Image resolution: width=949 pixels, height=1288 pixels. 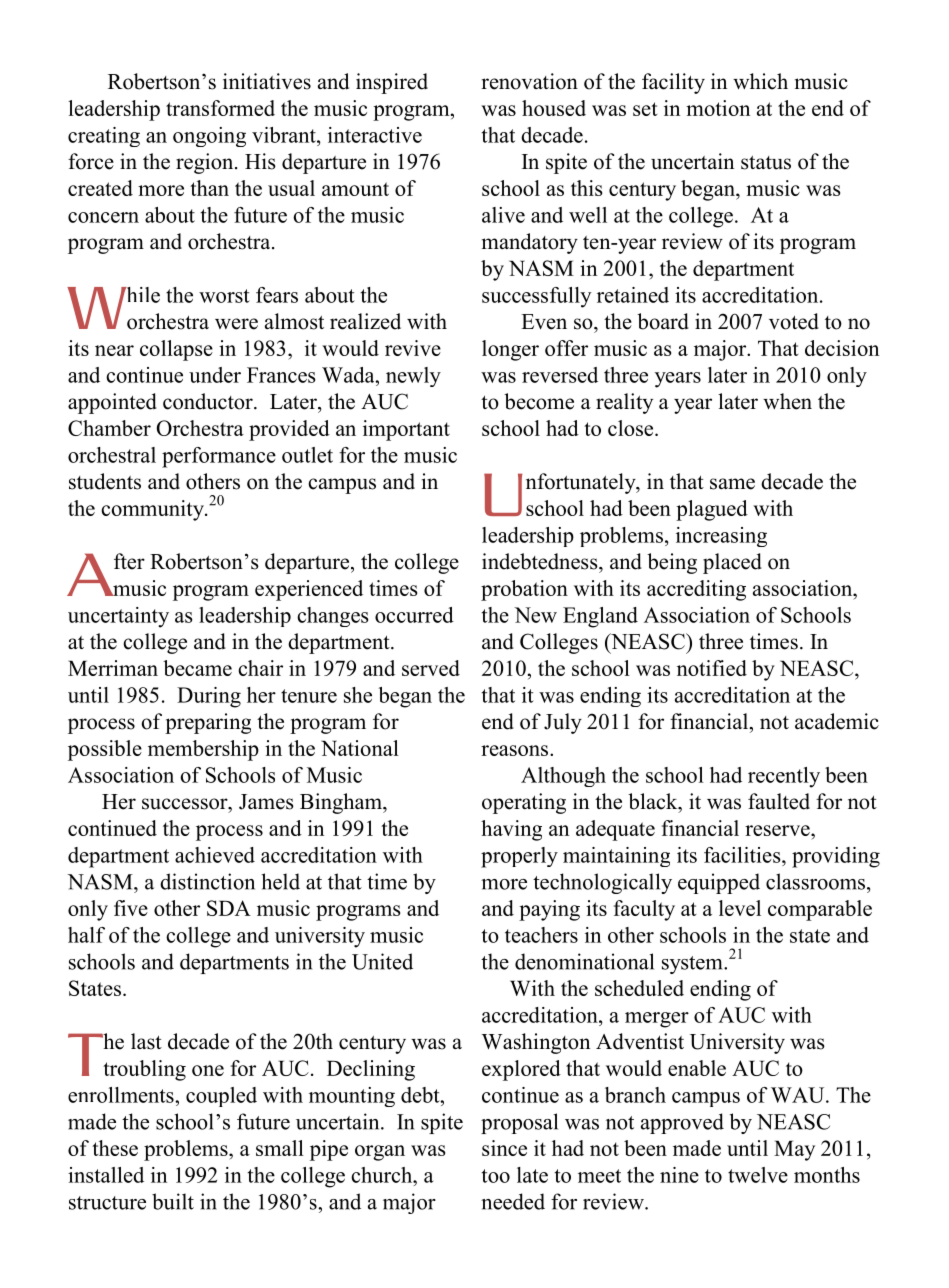 I want to click on collapse, so click(x=176, y=350).
